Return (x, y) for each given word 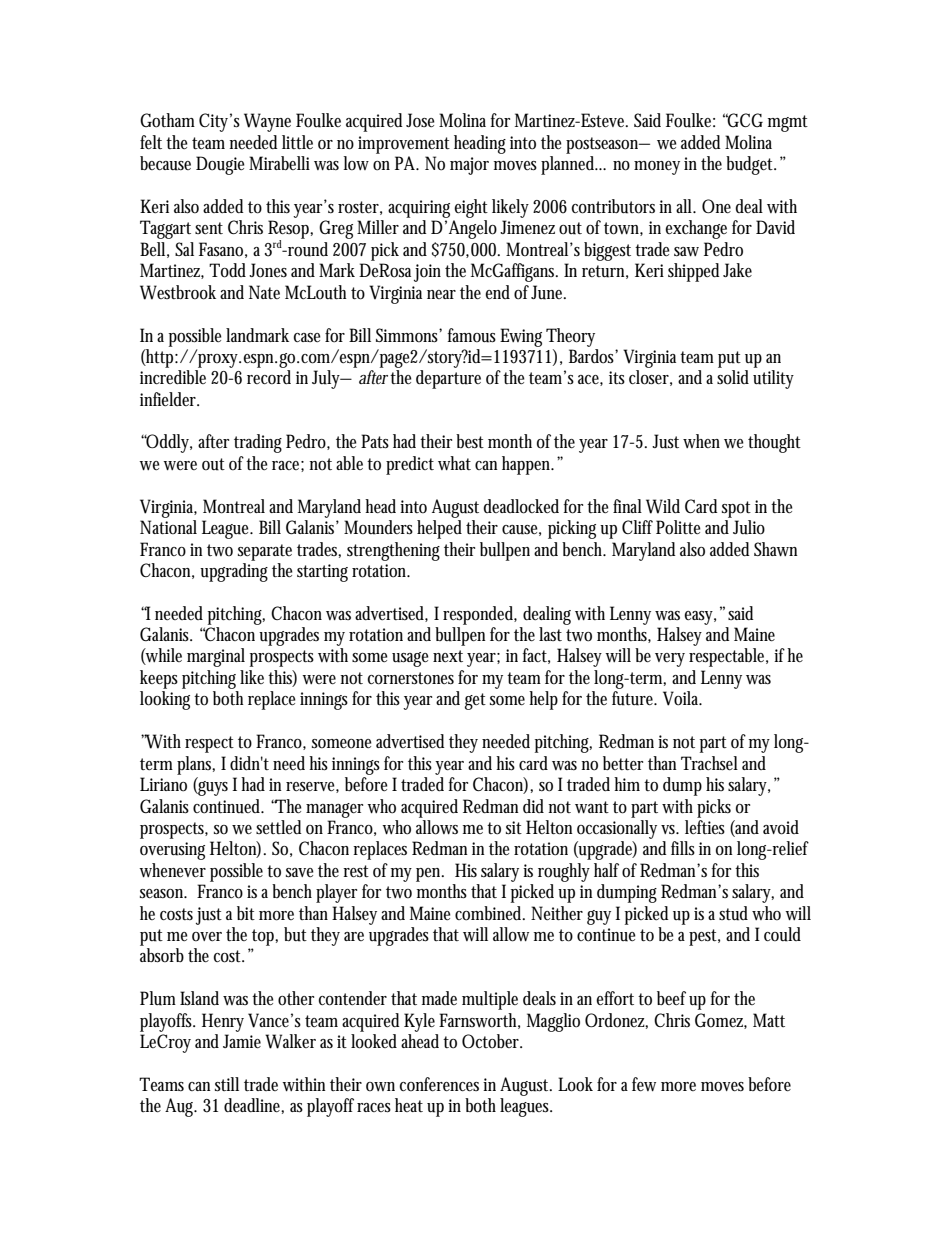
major (469, 166)
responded (480, 615)
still (227, 1084)
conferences (439, 1084)
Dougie (220, 165)
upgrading (234, 572)
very (670, 660)
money (657, 168)
